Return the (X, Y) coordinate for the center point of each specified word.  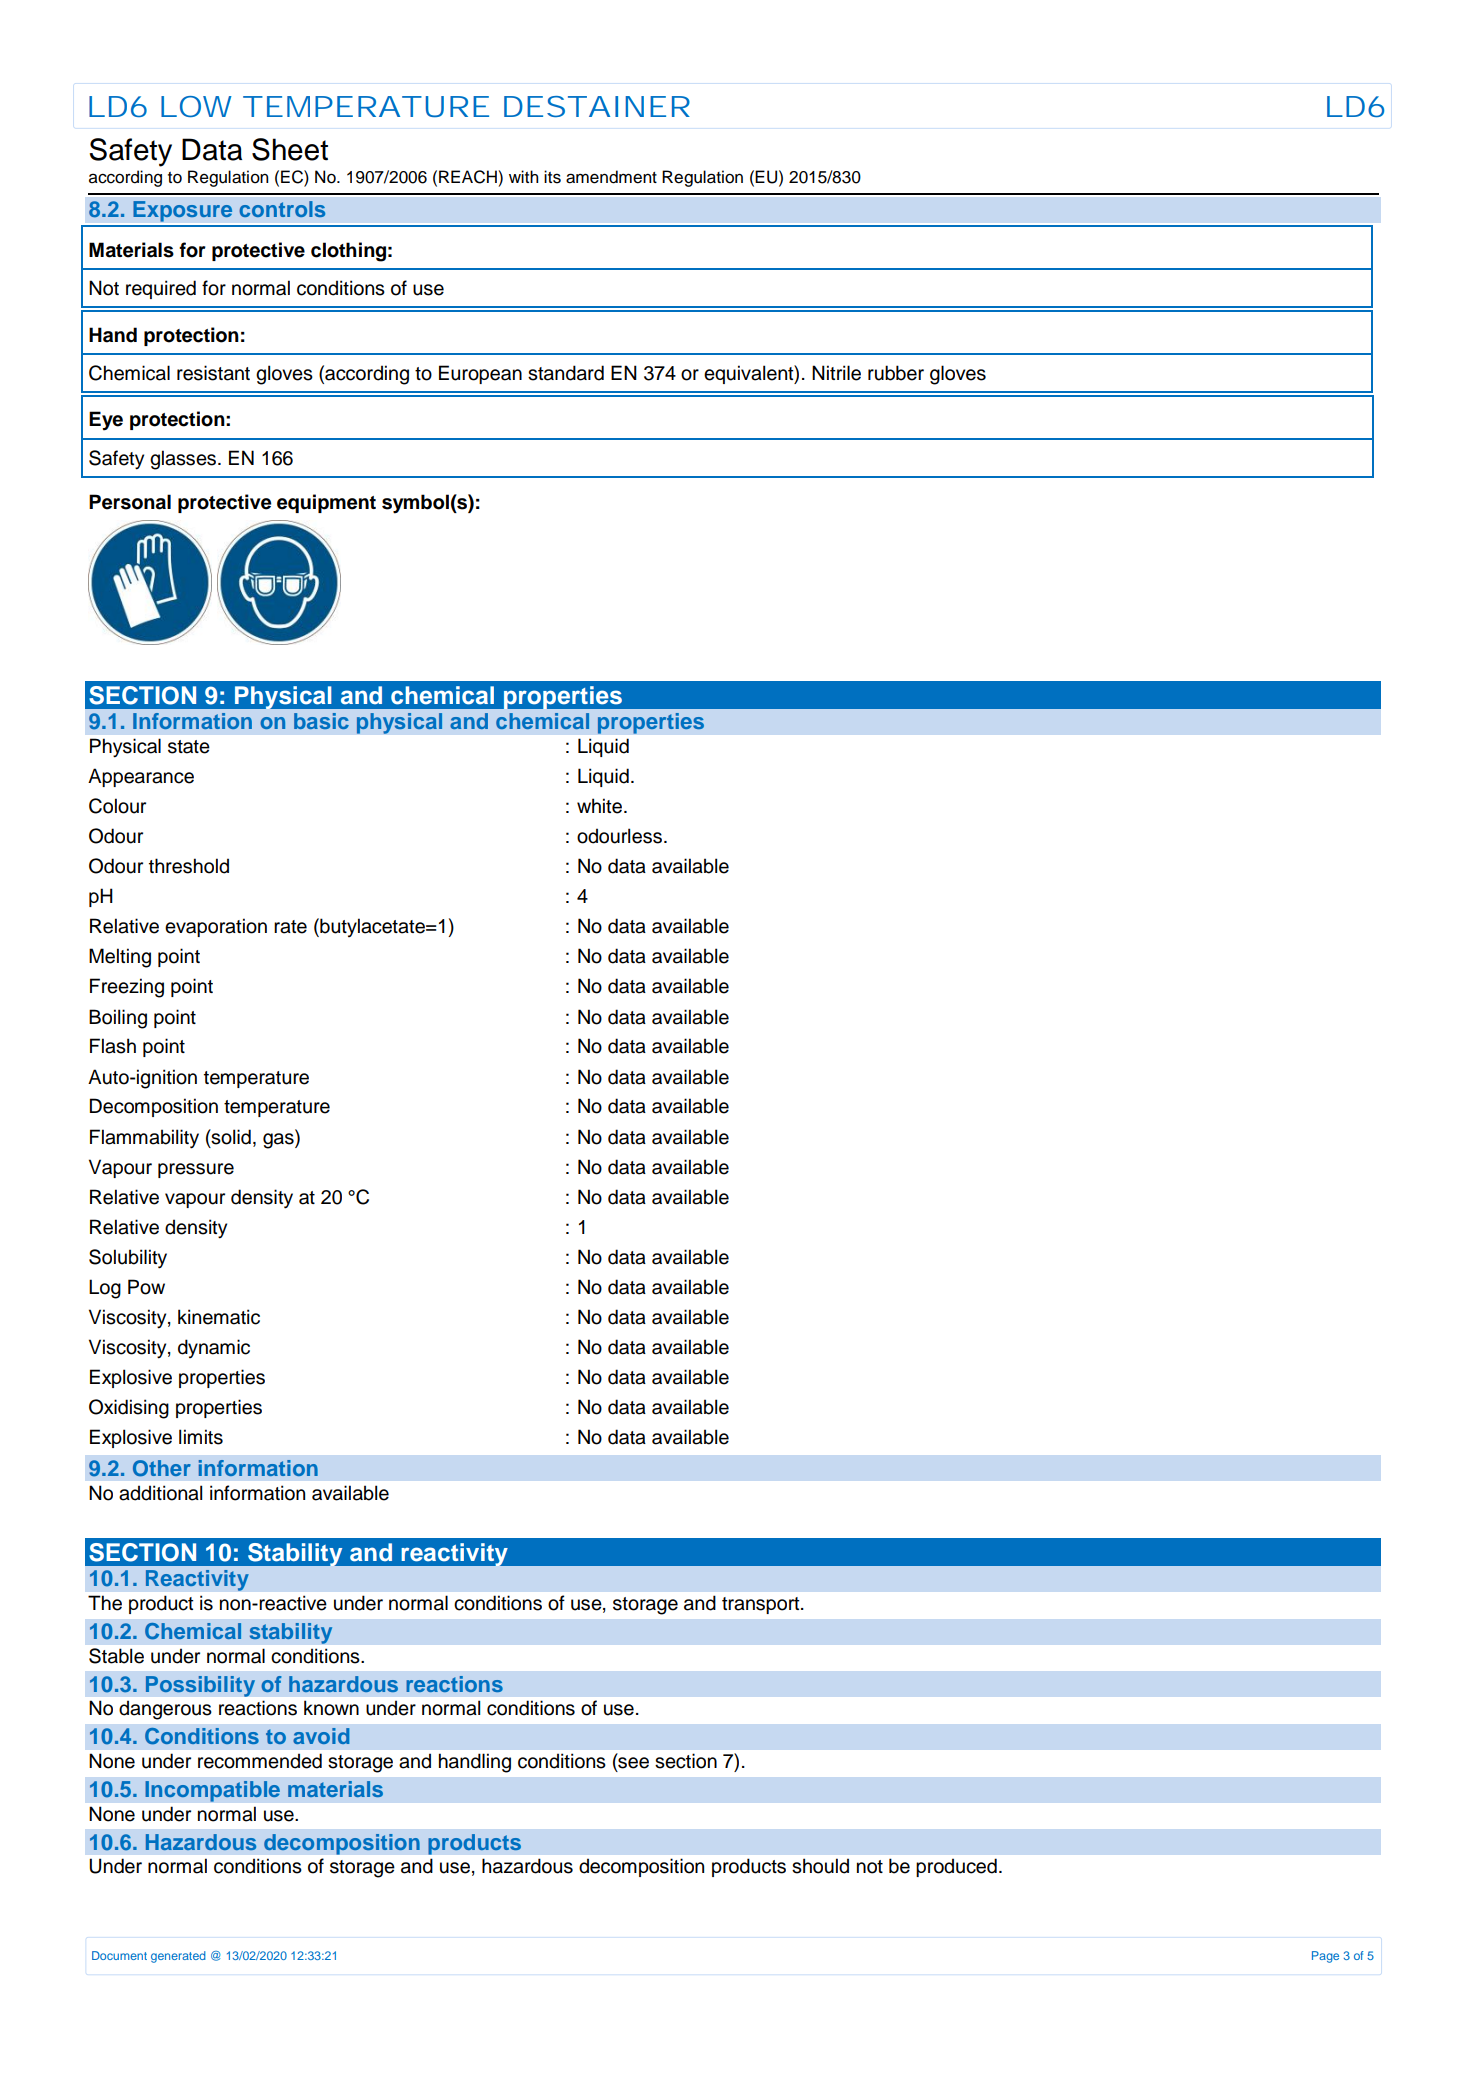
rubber (896, 373)
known (331, 1708)
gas (279, 1139)
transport (762, 1605)
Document (119, 1955)
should (820, 1866)
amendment (611, 177)
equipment (326, 503)
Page (1325, 1957)
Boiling (118, 1019)
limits (201, 1437)
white (601, 806)
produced (956, 1867)
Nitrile (836, 373)
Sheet (290, 149)
